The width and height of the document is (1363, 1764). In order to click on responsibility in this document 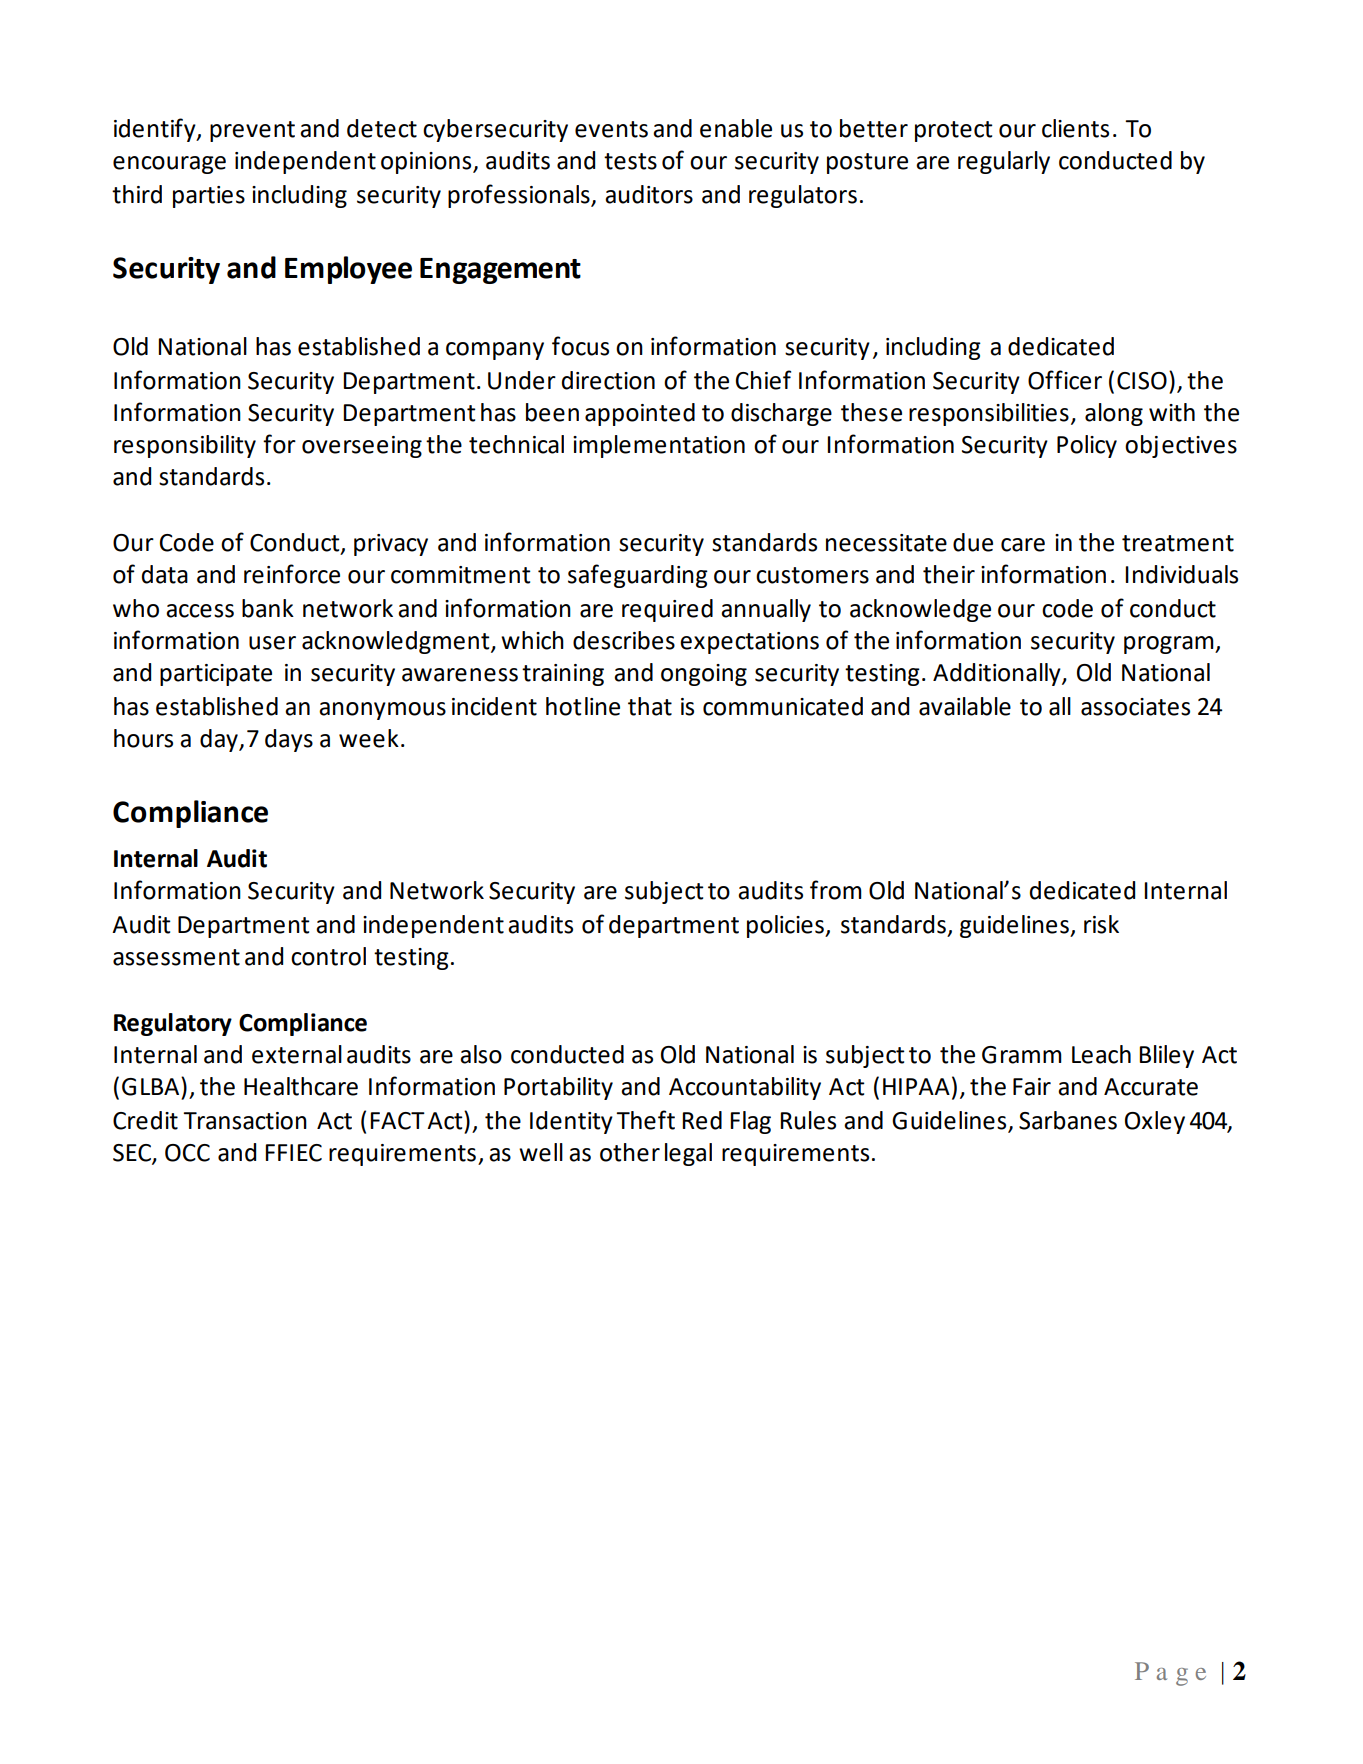, I will do `click(185, 446)`.
